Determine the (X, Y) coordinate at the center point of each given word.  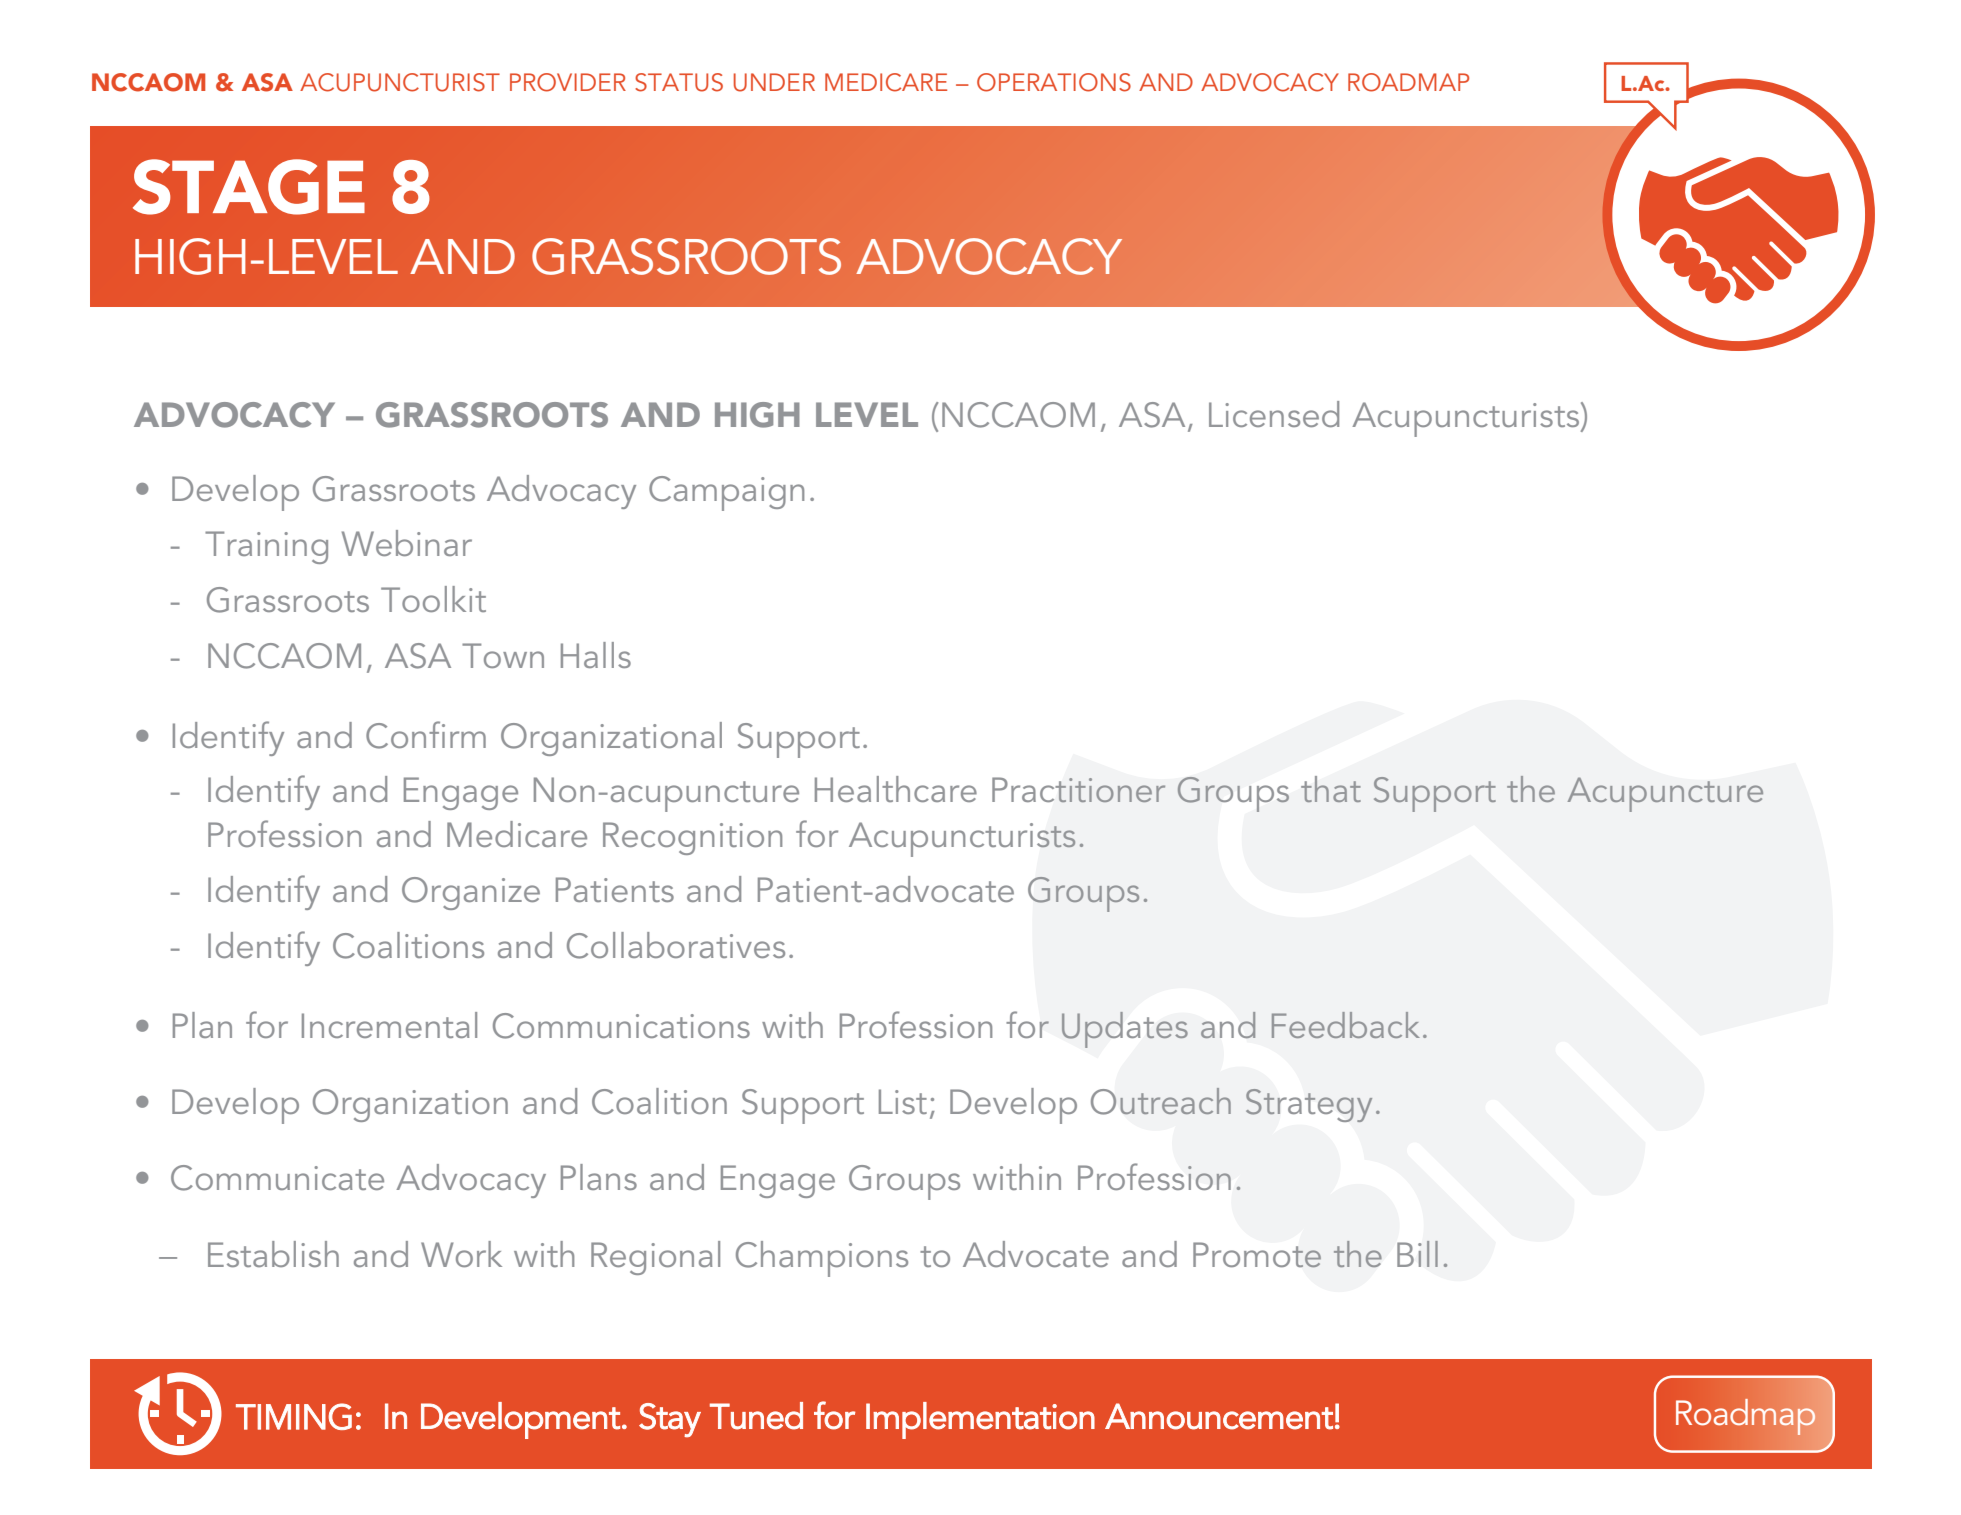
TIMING (294, 1416)
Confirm (426, 735)
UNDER (774, 82)
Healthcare (896, 789)
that (1331, 789)
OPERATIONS (1054, 82)
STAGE (249, 187)
